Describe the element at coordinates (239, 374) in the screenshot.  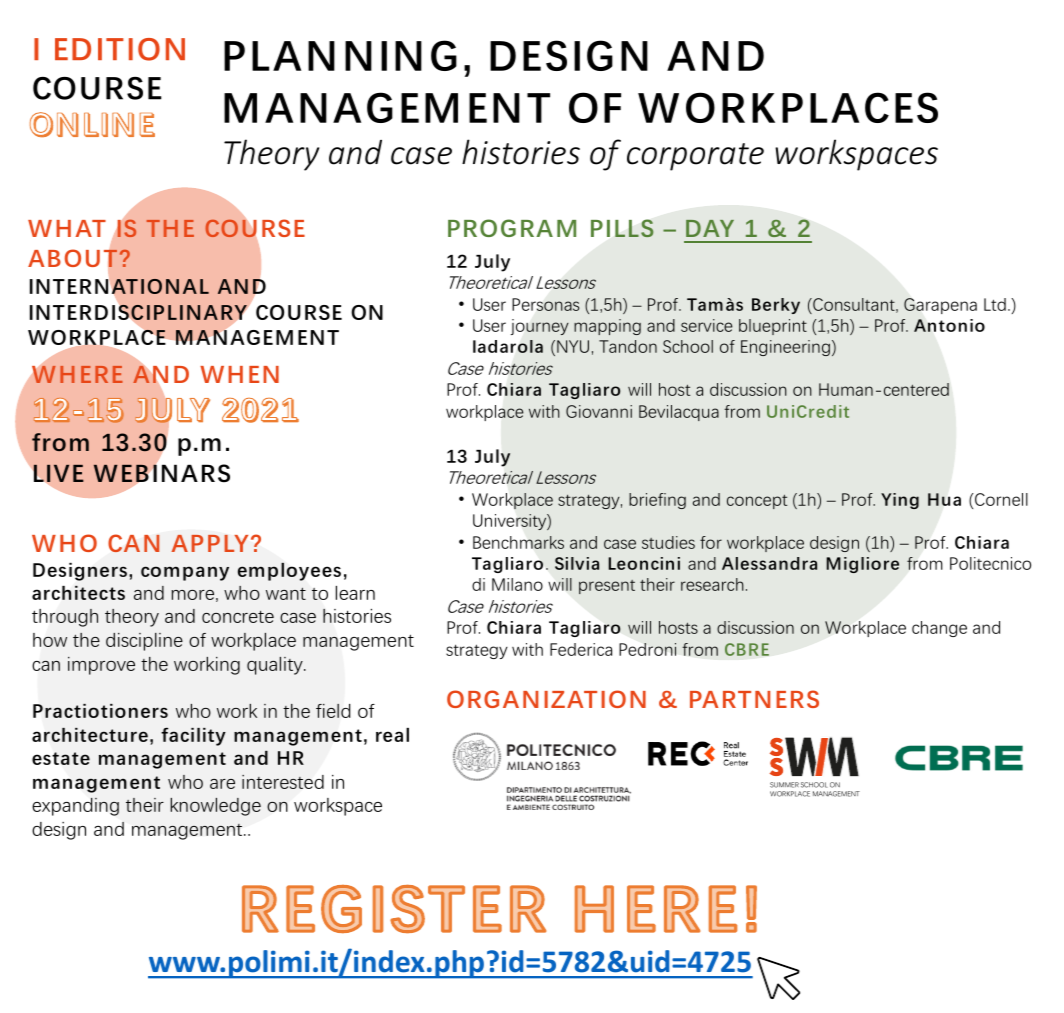
I see `WHEN` at that location.
